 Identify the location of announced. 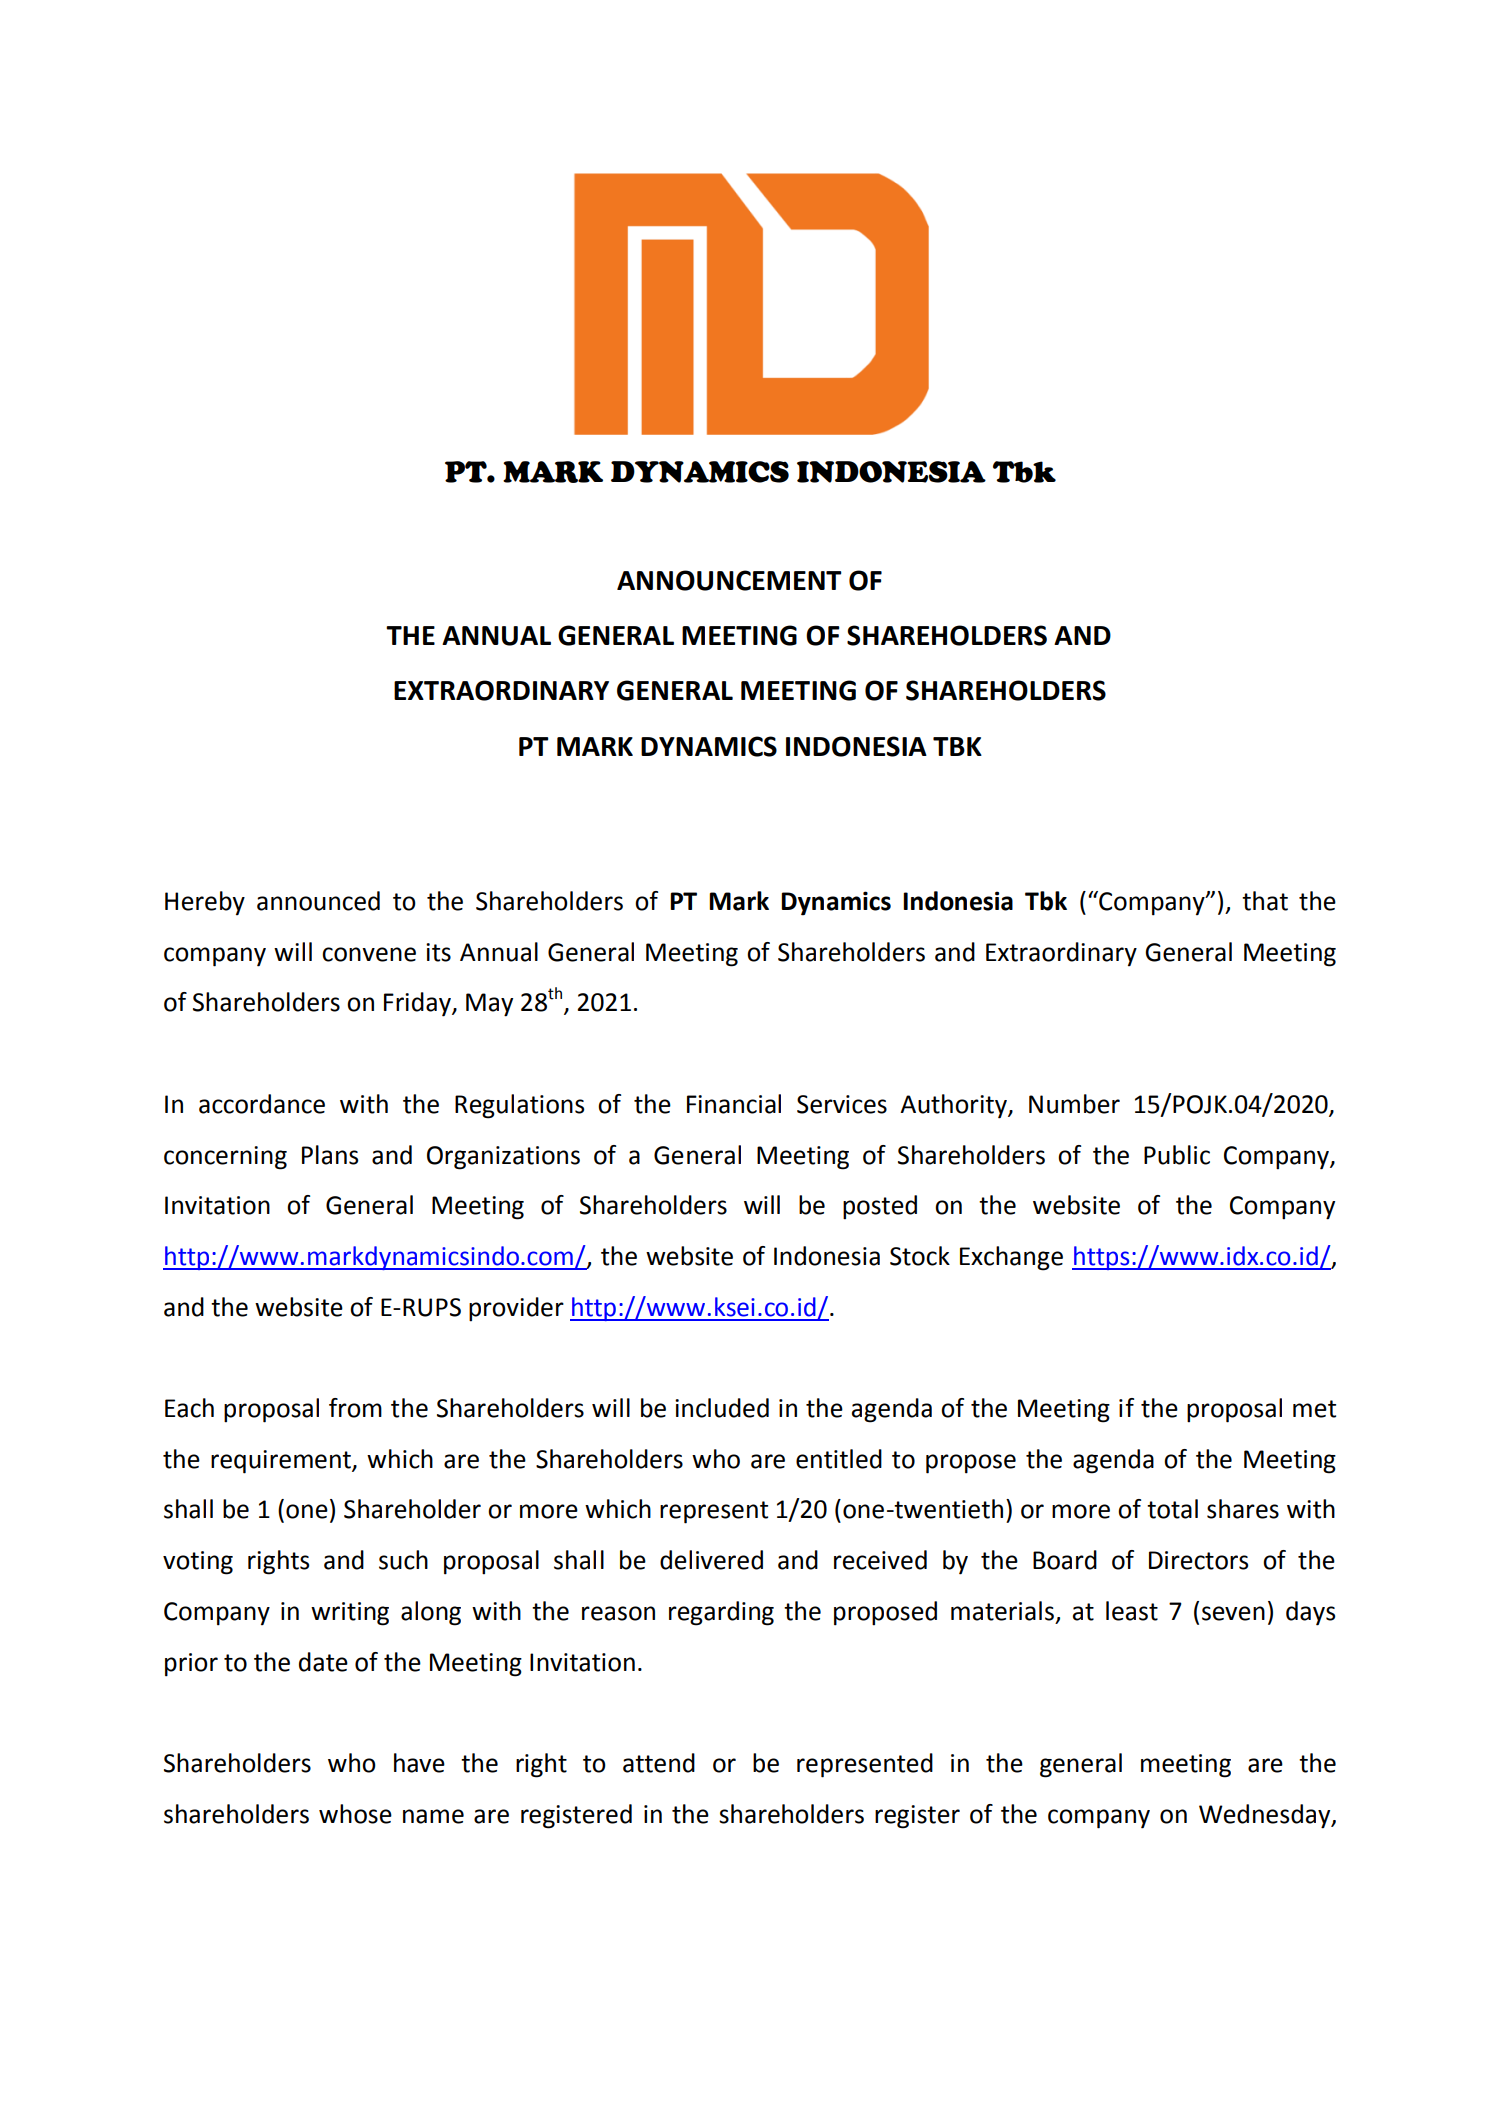
(318, 901).
